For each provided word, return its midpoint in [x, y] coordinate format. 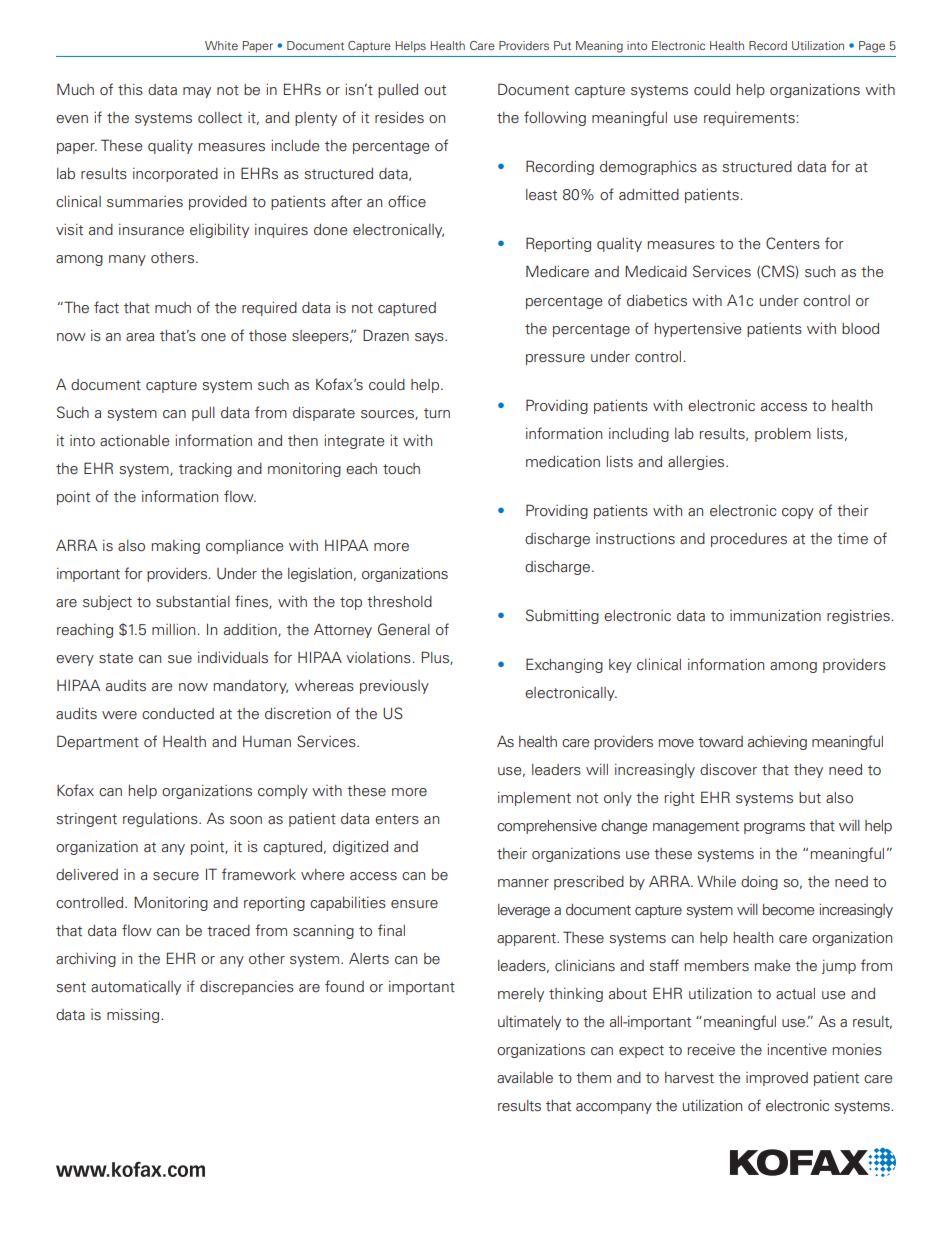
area [140, 337]
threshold [399, 602]
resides [399, 118]
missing [133, 1016]
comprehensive [547, 827]
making [175, 547]
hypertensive [698, 330]
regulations [161, 820]
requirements [750, 119]
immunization [775, 616]
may [197, 92]
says [430, 338]
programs [774, 828]
